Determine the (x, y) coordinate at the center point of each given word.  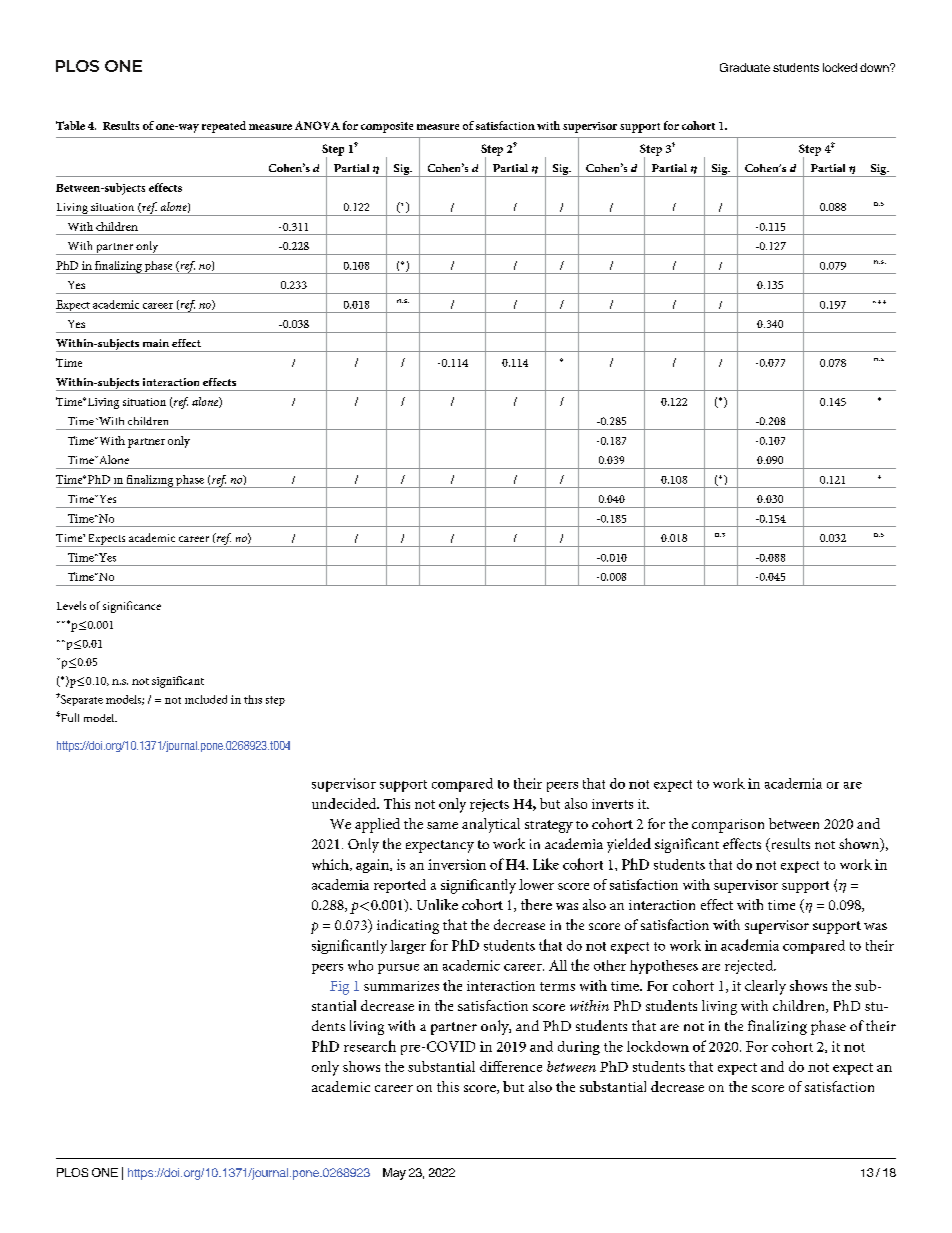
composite (387, 127)
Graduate (745, 67)
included (206, 699)
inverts (612, 804)
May (394, 1174)
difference (511, 1066)
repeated (224, 127)
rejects (489, 805)
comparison (728, 826)
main (156, 343)
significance (132, 607)
